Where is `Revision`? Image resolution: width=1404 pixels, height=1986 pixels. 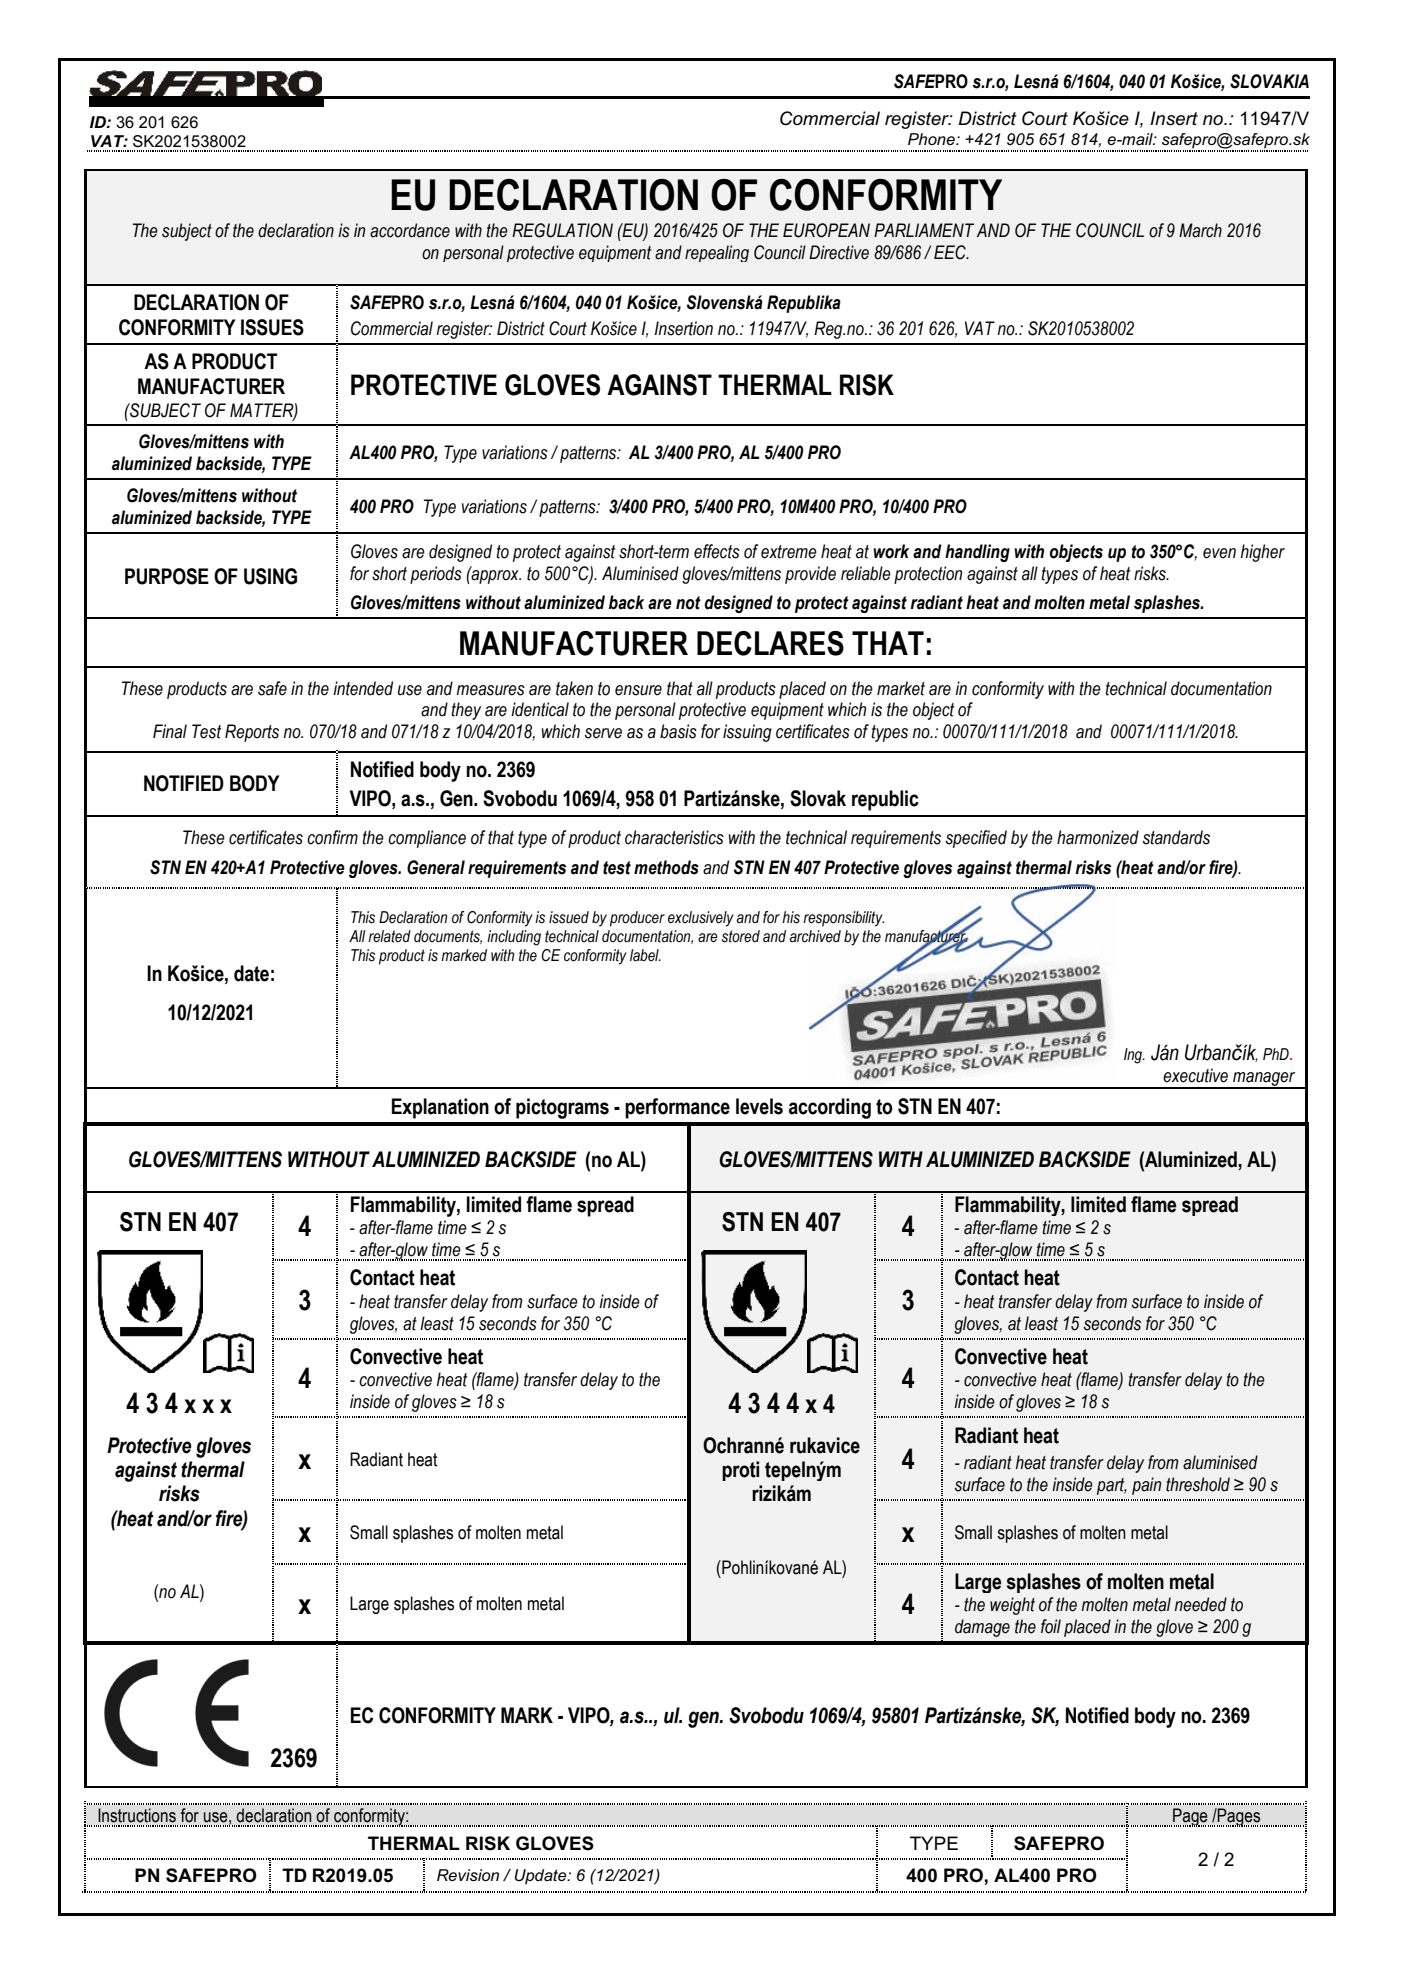
Revision is located at coordinates (468, 1875).
